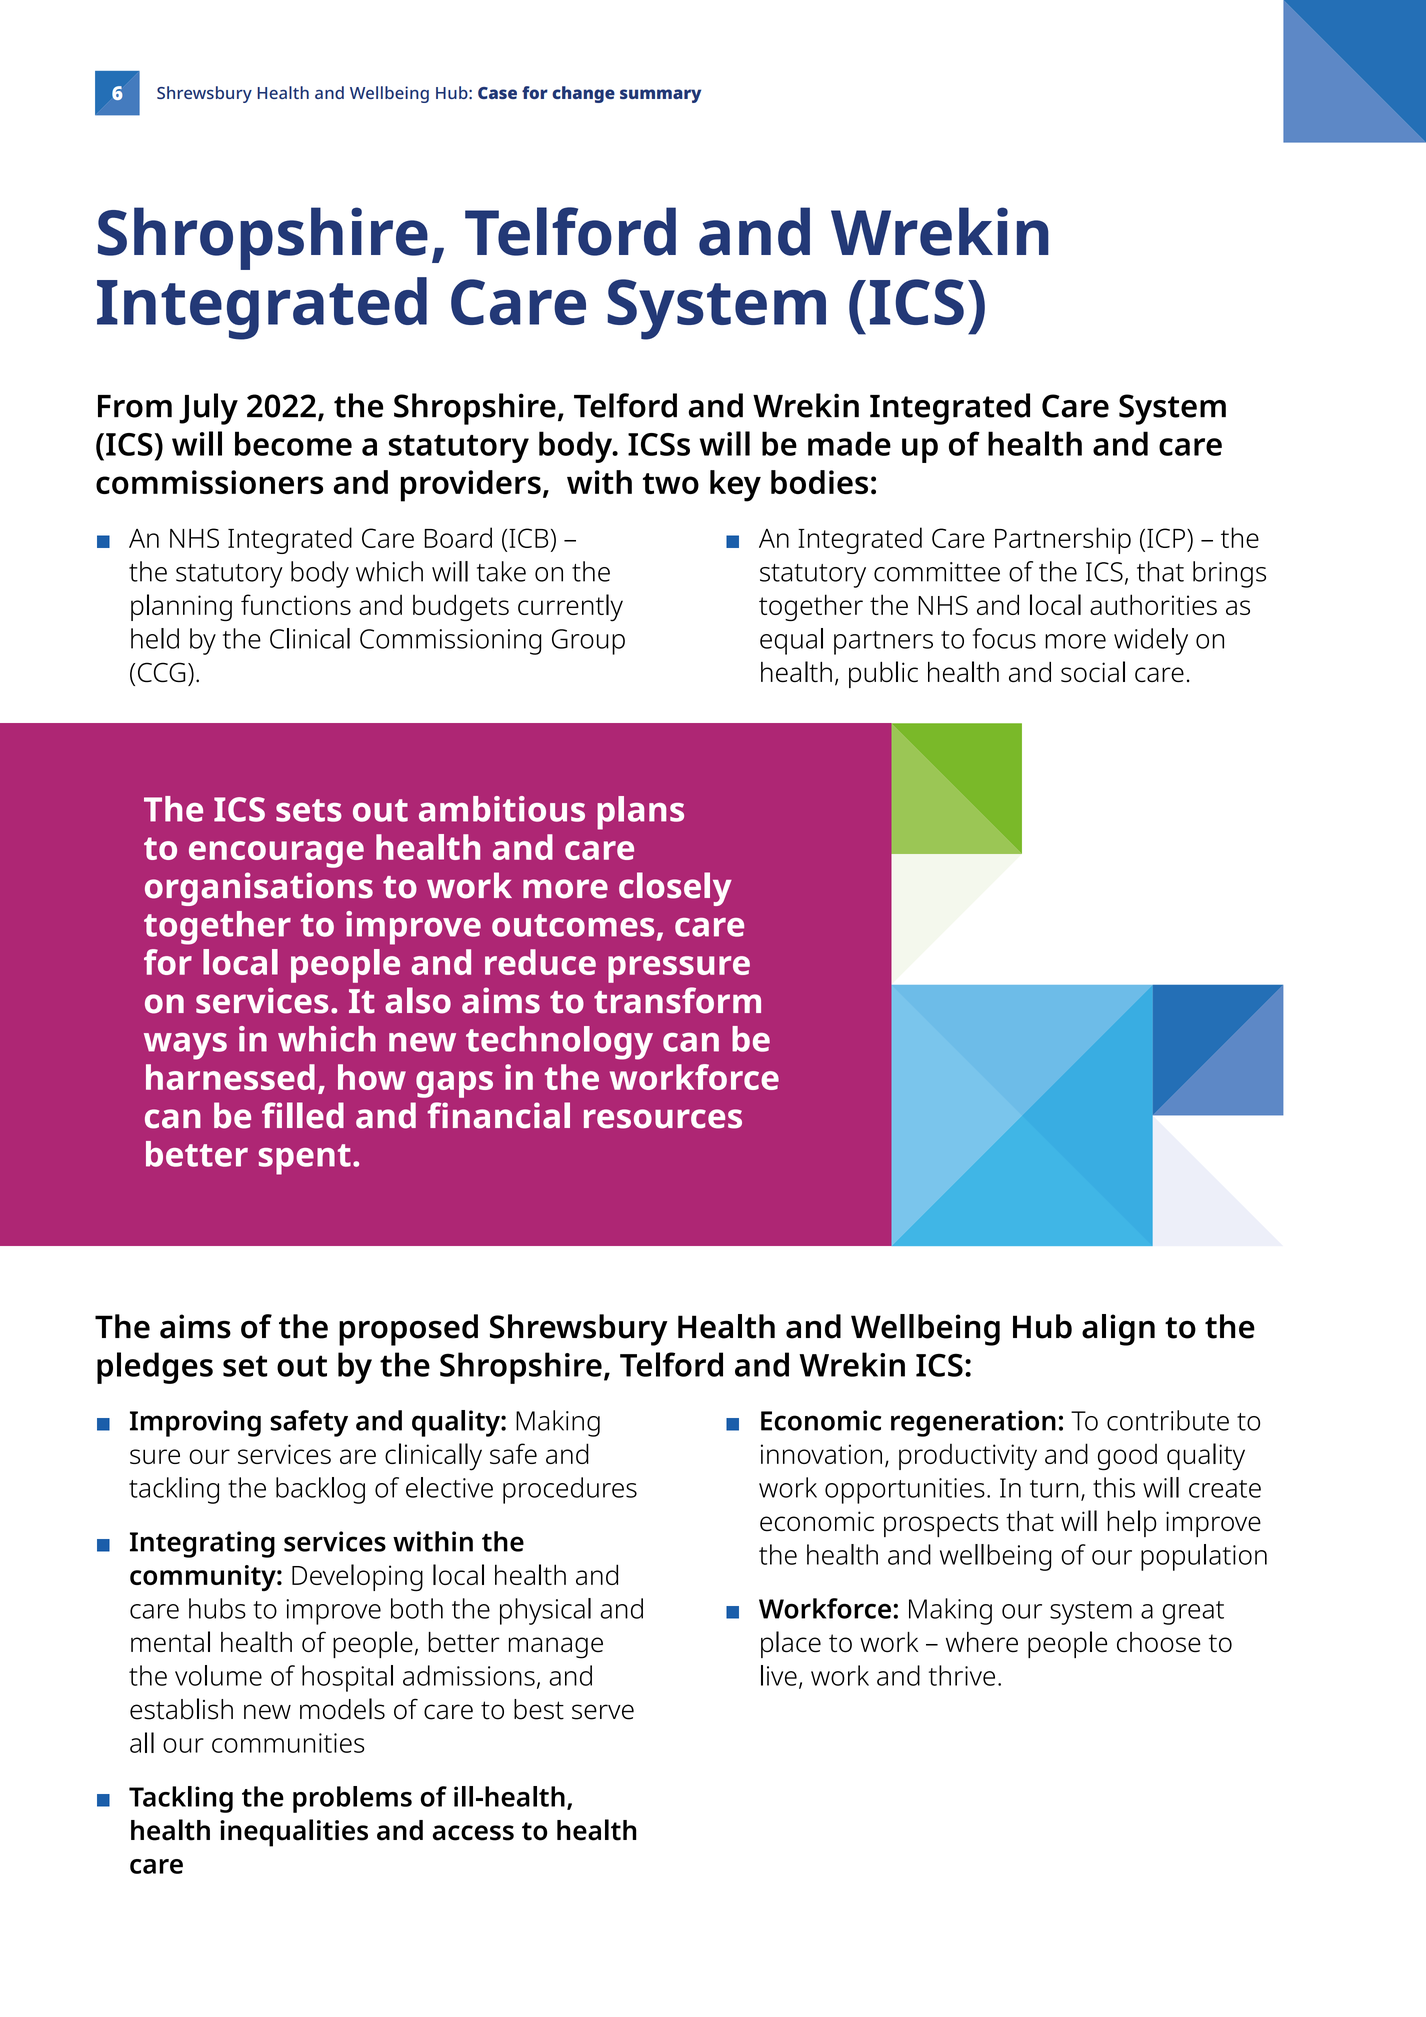 The width and height of the screenshot is (1426, 2017). Describe the element at coordinates (677, 1000) in the screenshot. I see `transform` at that location.
